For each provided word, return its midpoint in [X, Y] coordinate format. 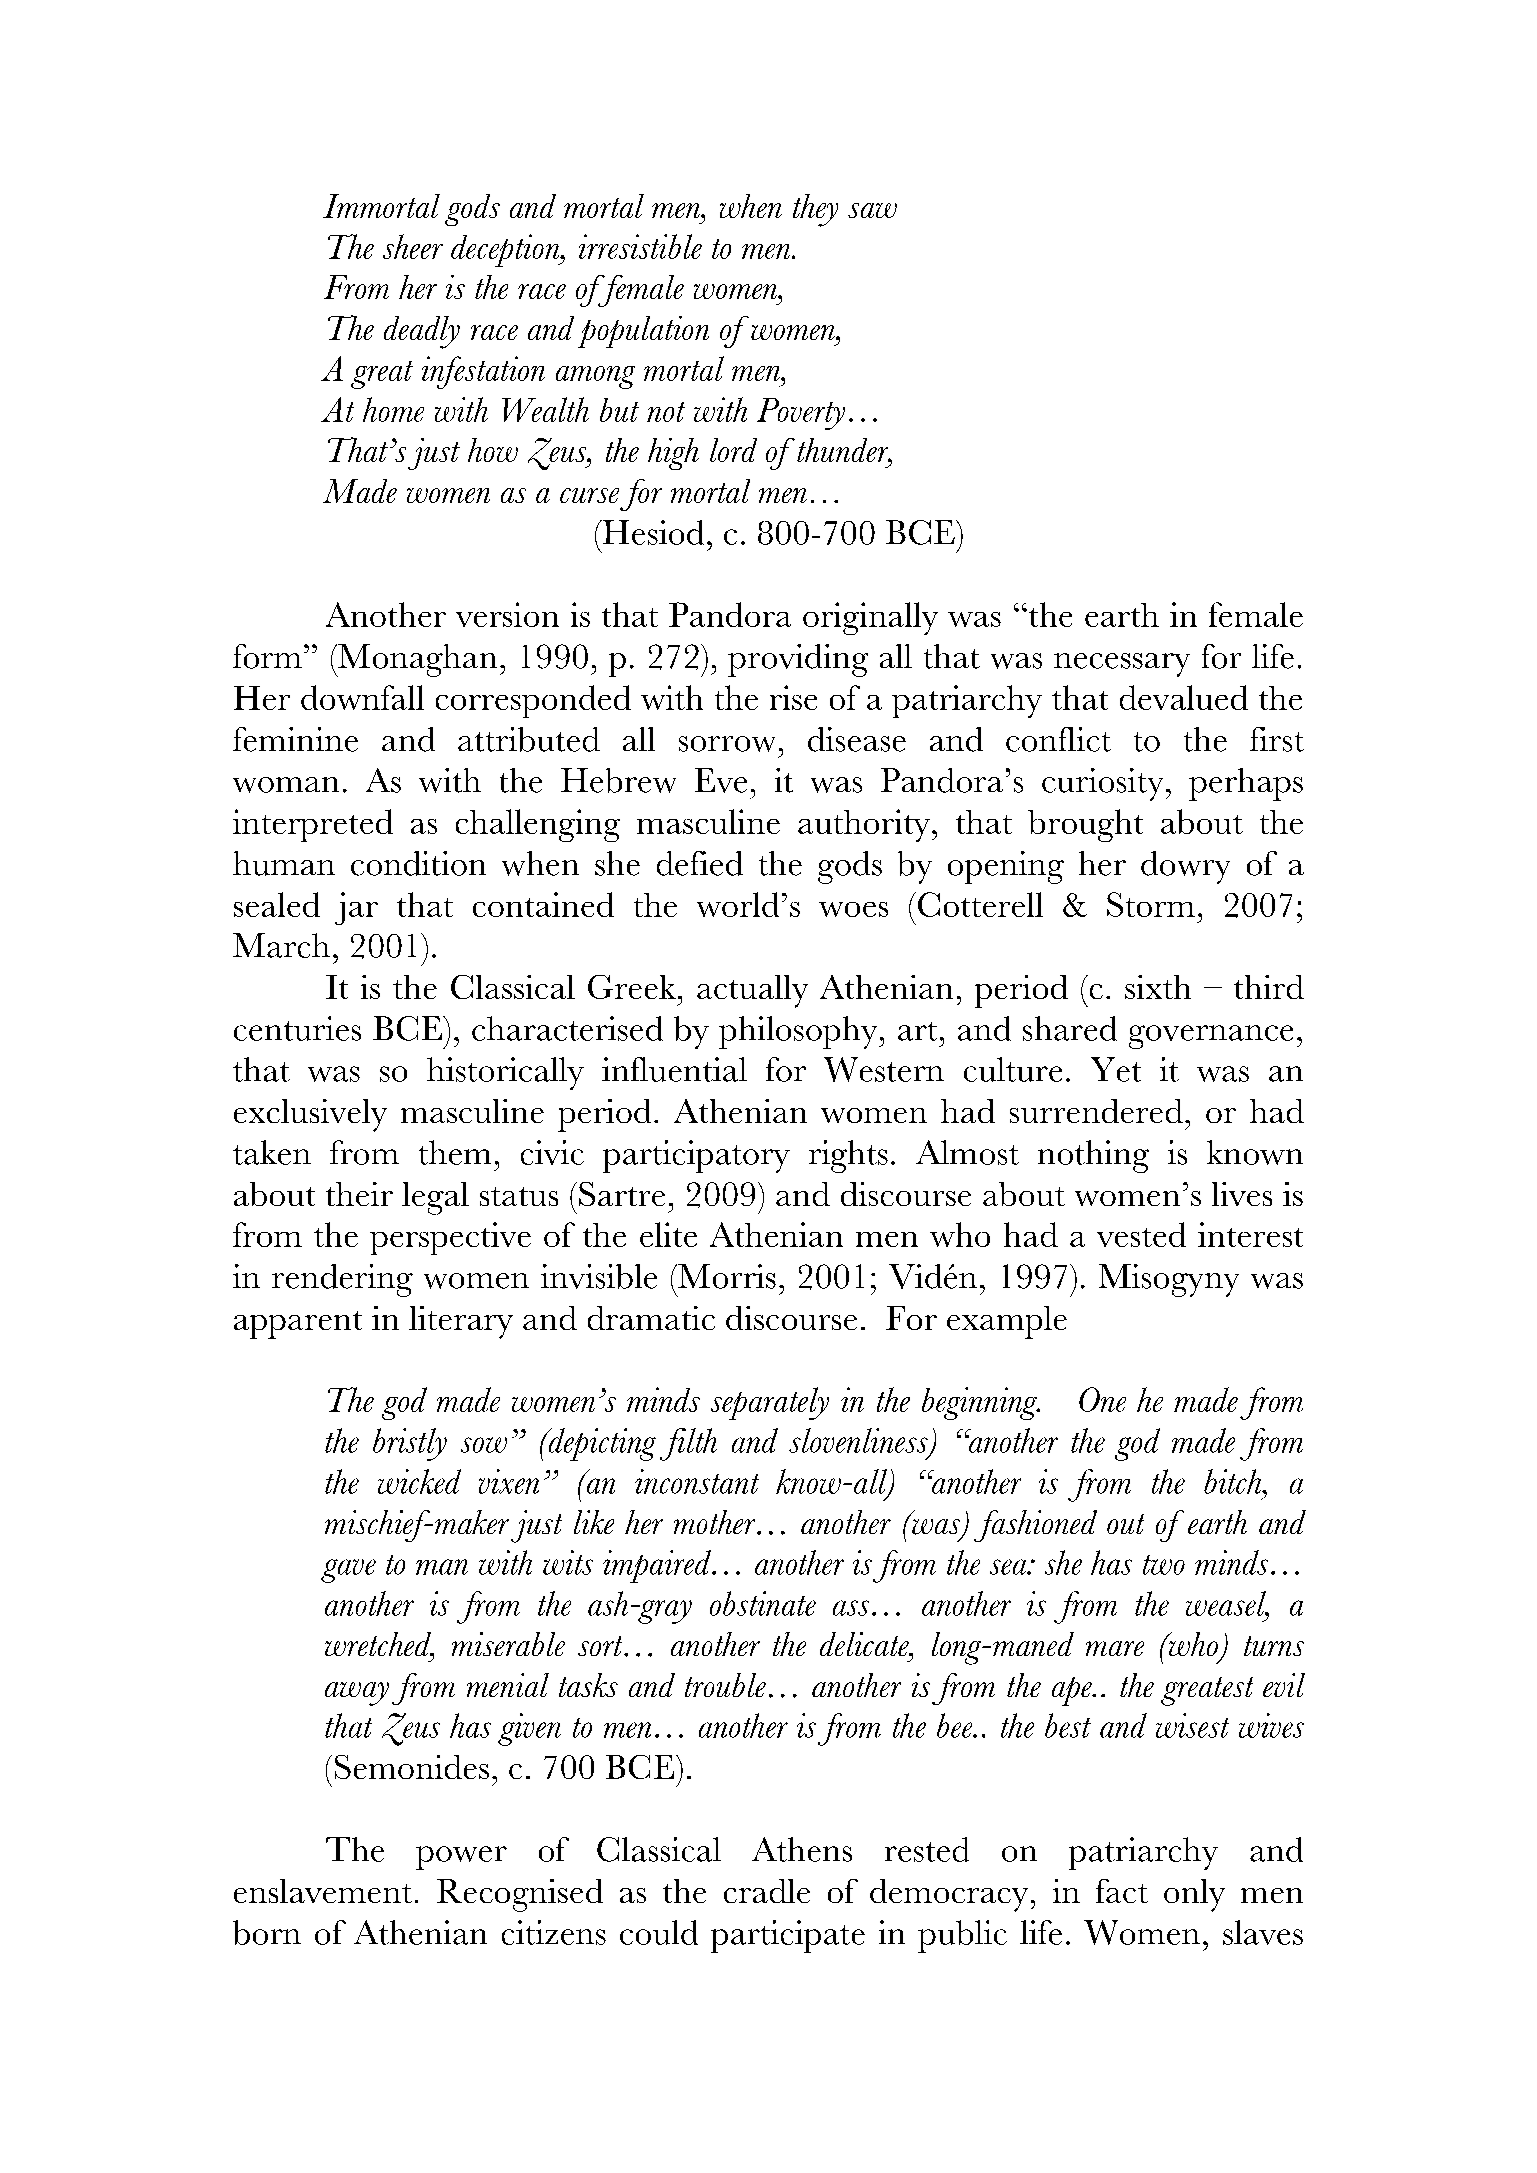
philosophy [799, 1032]
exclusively [310, 1115]
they [815, 210]
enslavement [323, 1891]
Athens [802, 1849]
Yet [1116, 1069]
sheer [413, 246]
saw [872, 210]
